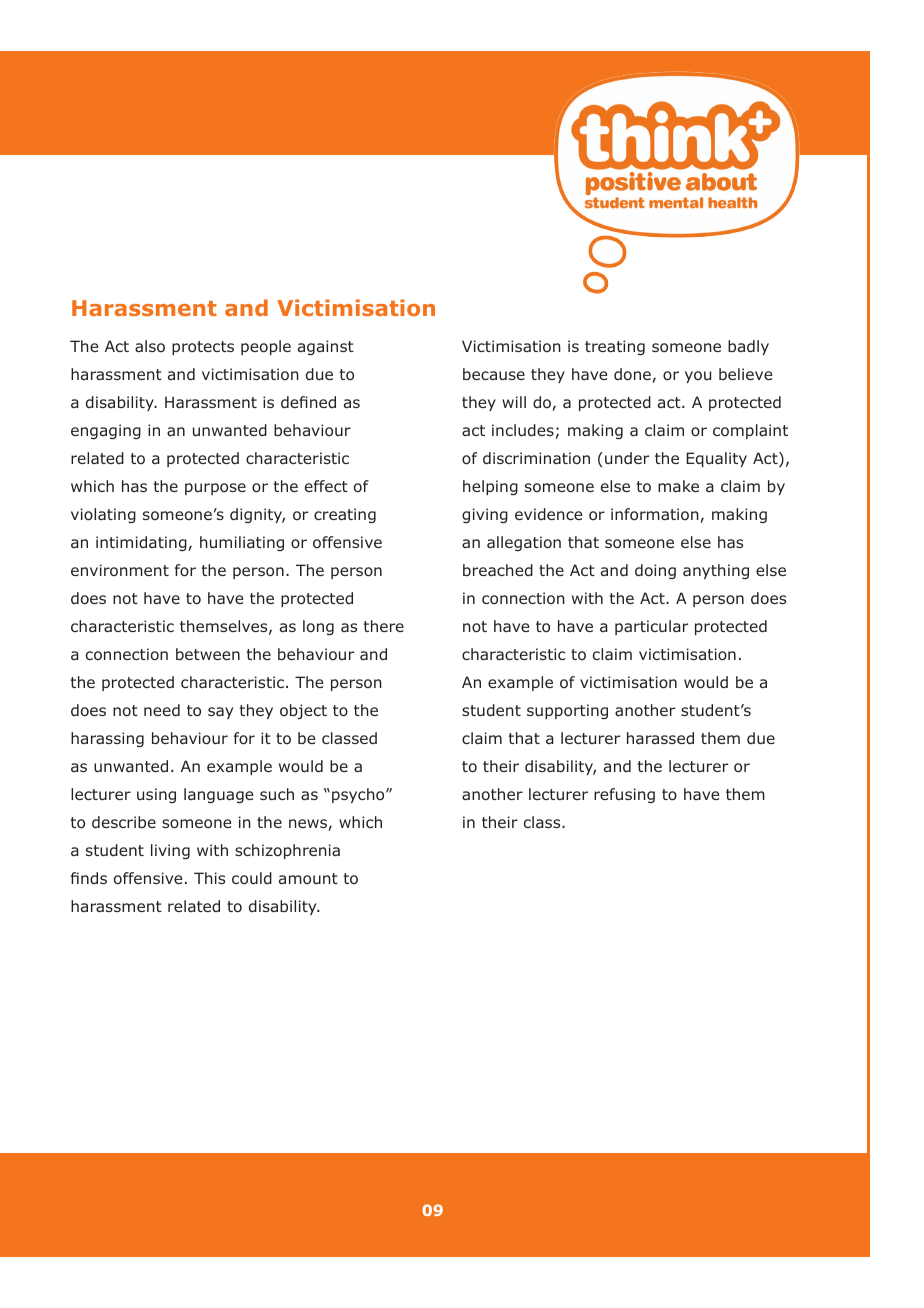  What do you see at coordinates (162, 710) in the page?
I see `need` at bounding box center [162, 710].
